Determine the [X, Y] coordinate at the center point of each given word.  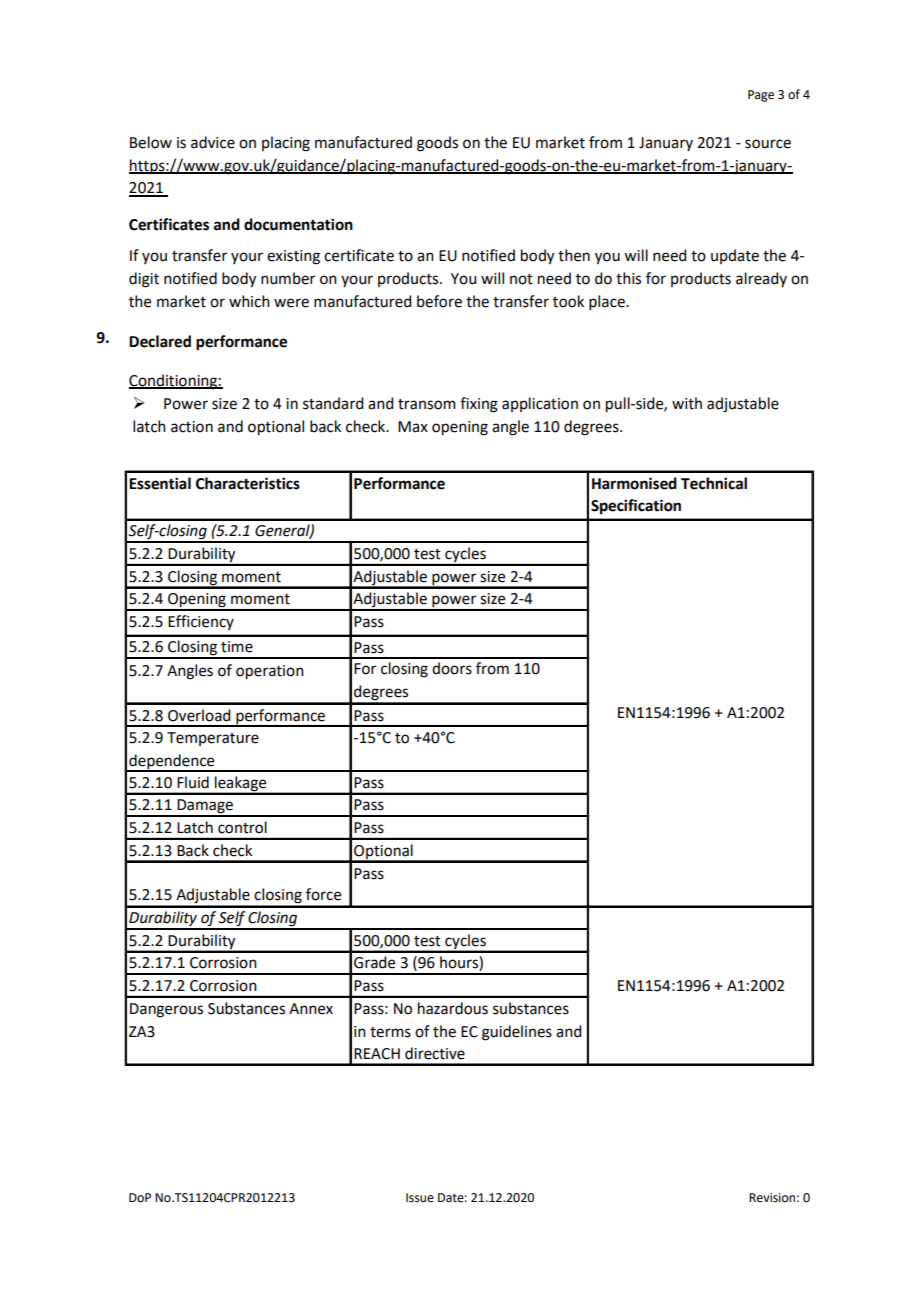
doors [452, 668]
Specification [636, 507]
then [574, 255]
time [237, 647]
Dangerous [166, 1010]
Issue [420, 1198]
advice [213, 142]
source [768, 144]
